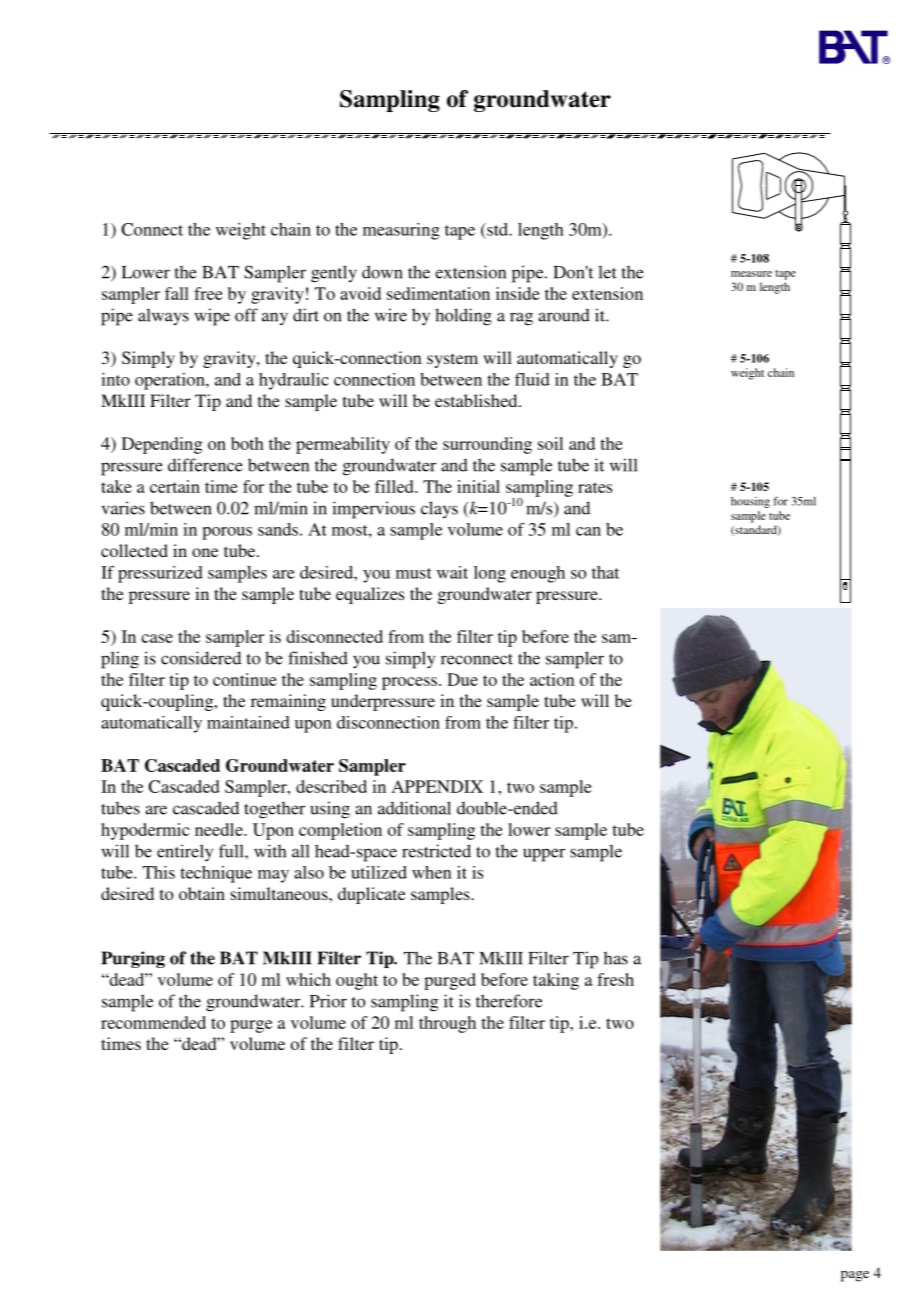 This screenshot has width=924, height=1308. Describe the element at coordinates (616, 958) in the screenshot. I see `has` at that location.
